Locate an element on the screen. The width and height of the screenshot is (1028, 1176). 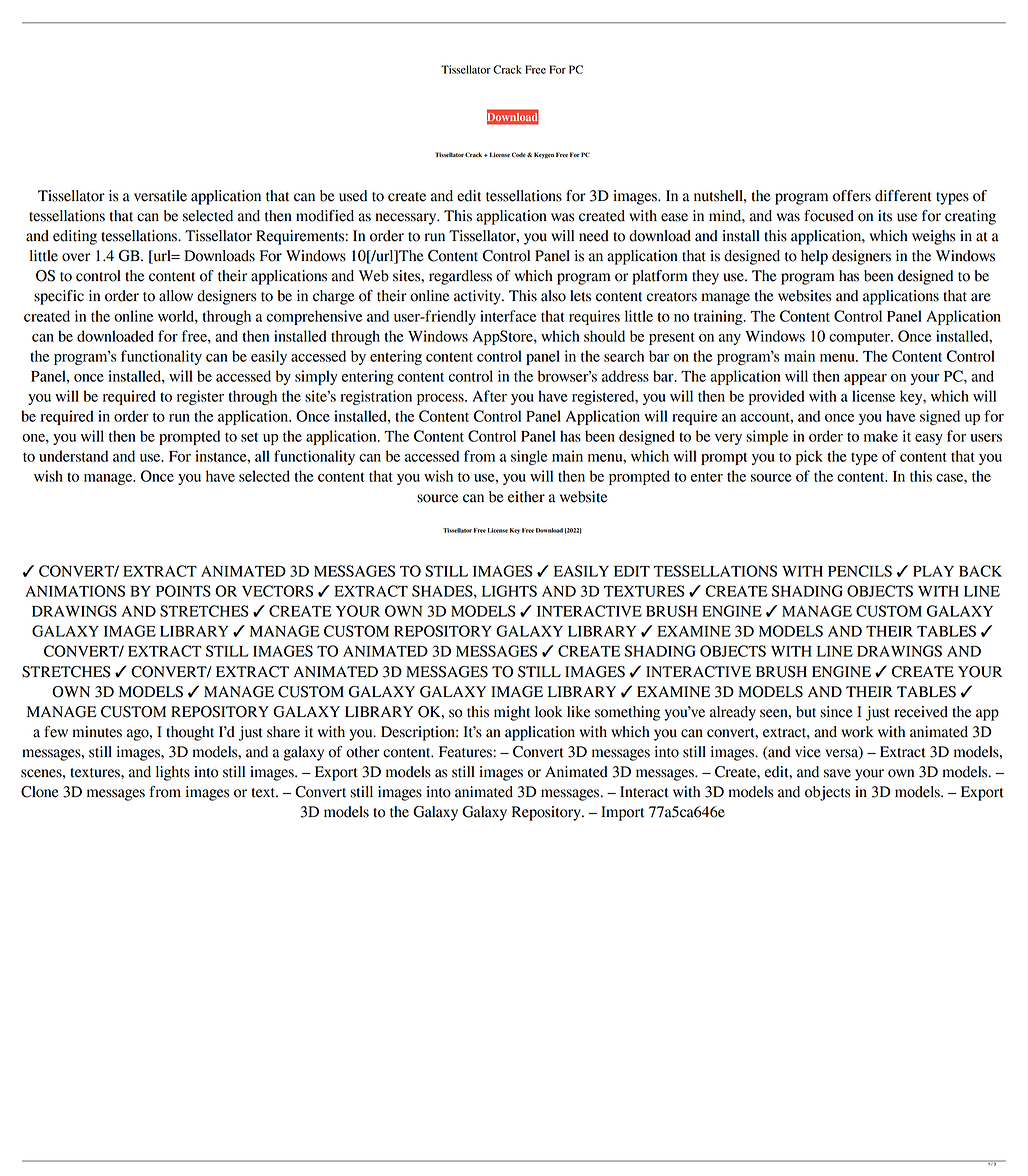
Keygen is located at coordinates (544, 155).
